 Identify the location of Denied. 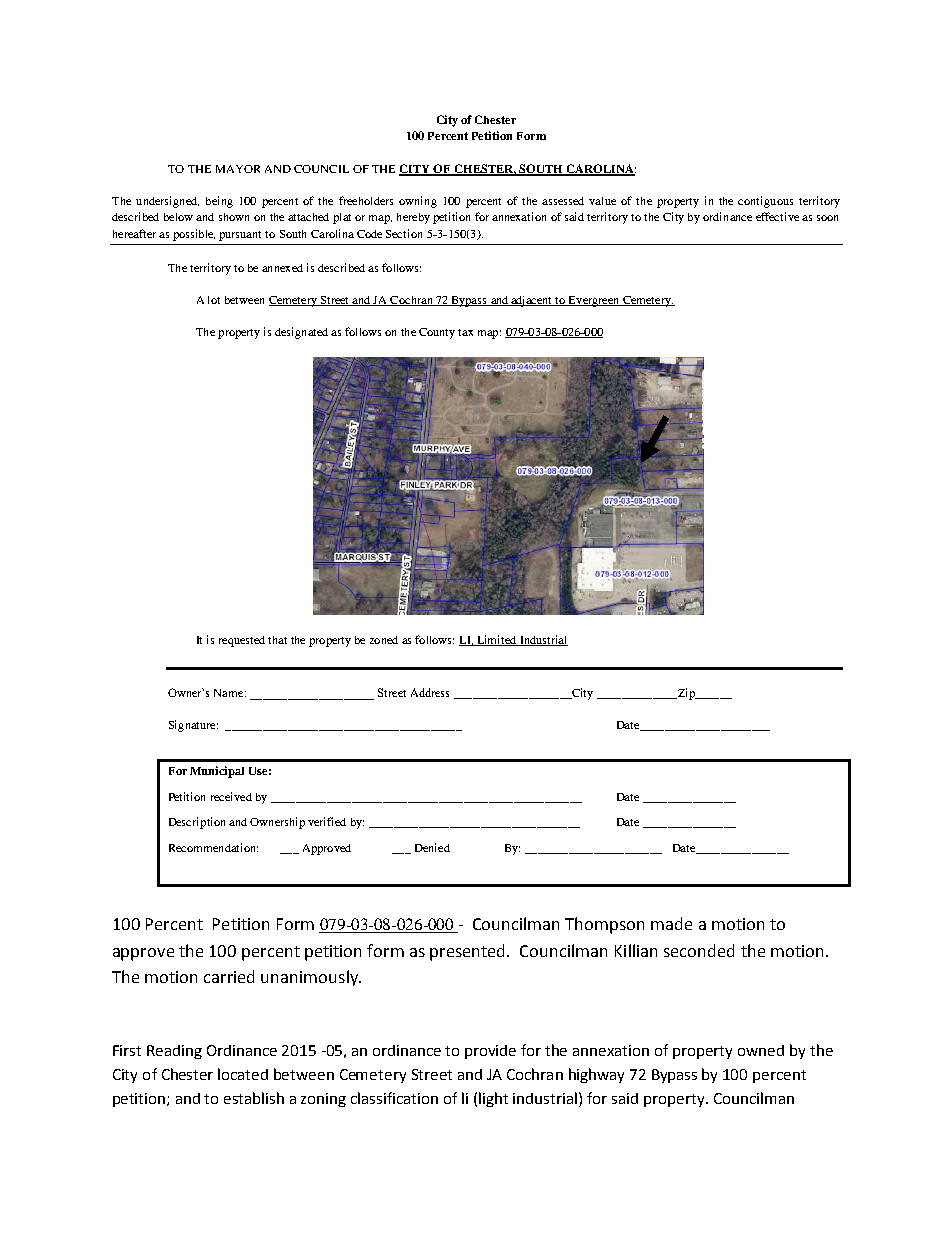
(432, 847).
